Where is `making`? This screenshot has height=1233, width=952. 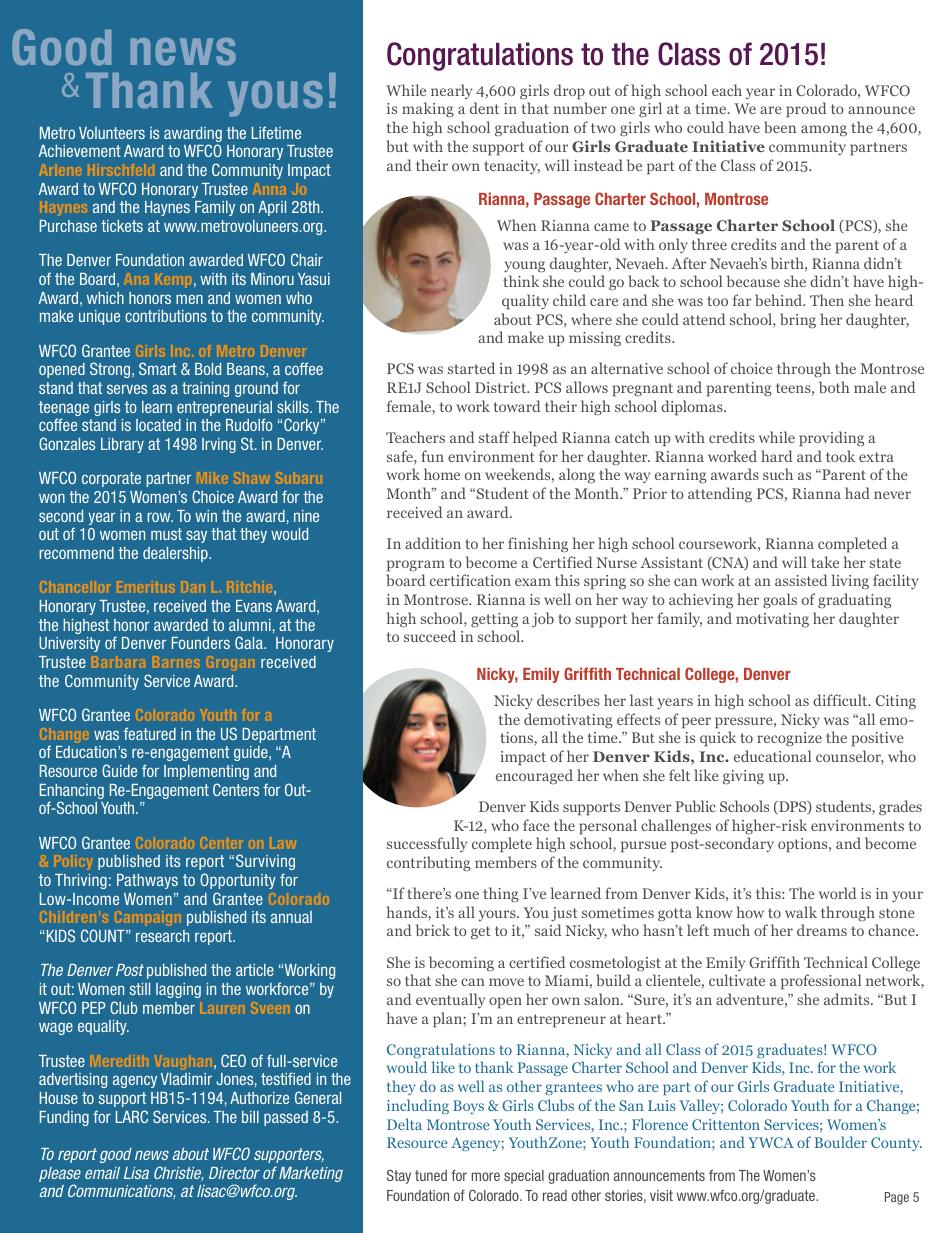 making is located at coordinates (428, 109).
